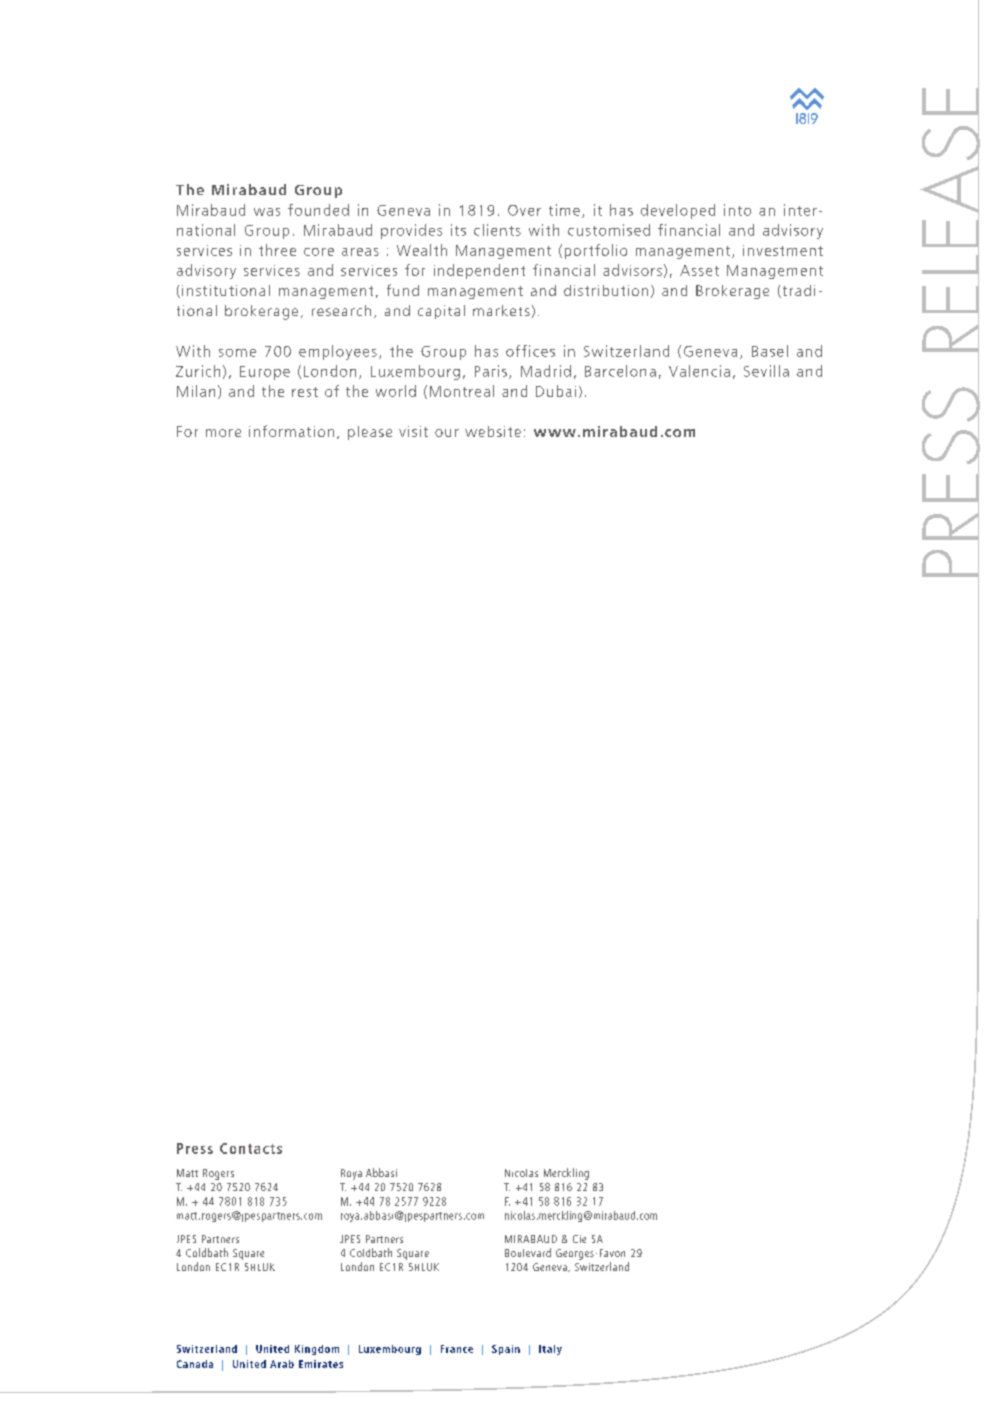 Image resolution: width=999 pixels, height=1413 pixels. I want to click on Boulevard, so click(528, 1252).
